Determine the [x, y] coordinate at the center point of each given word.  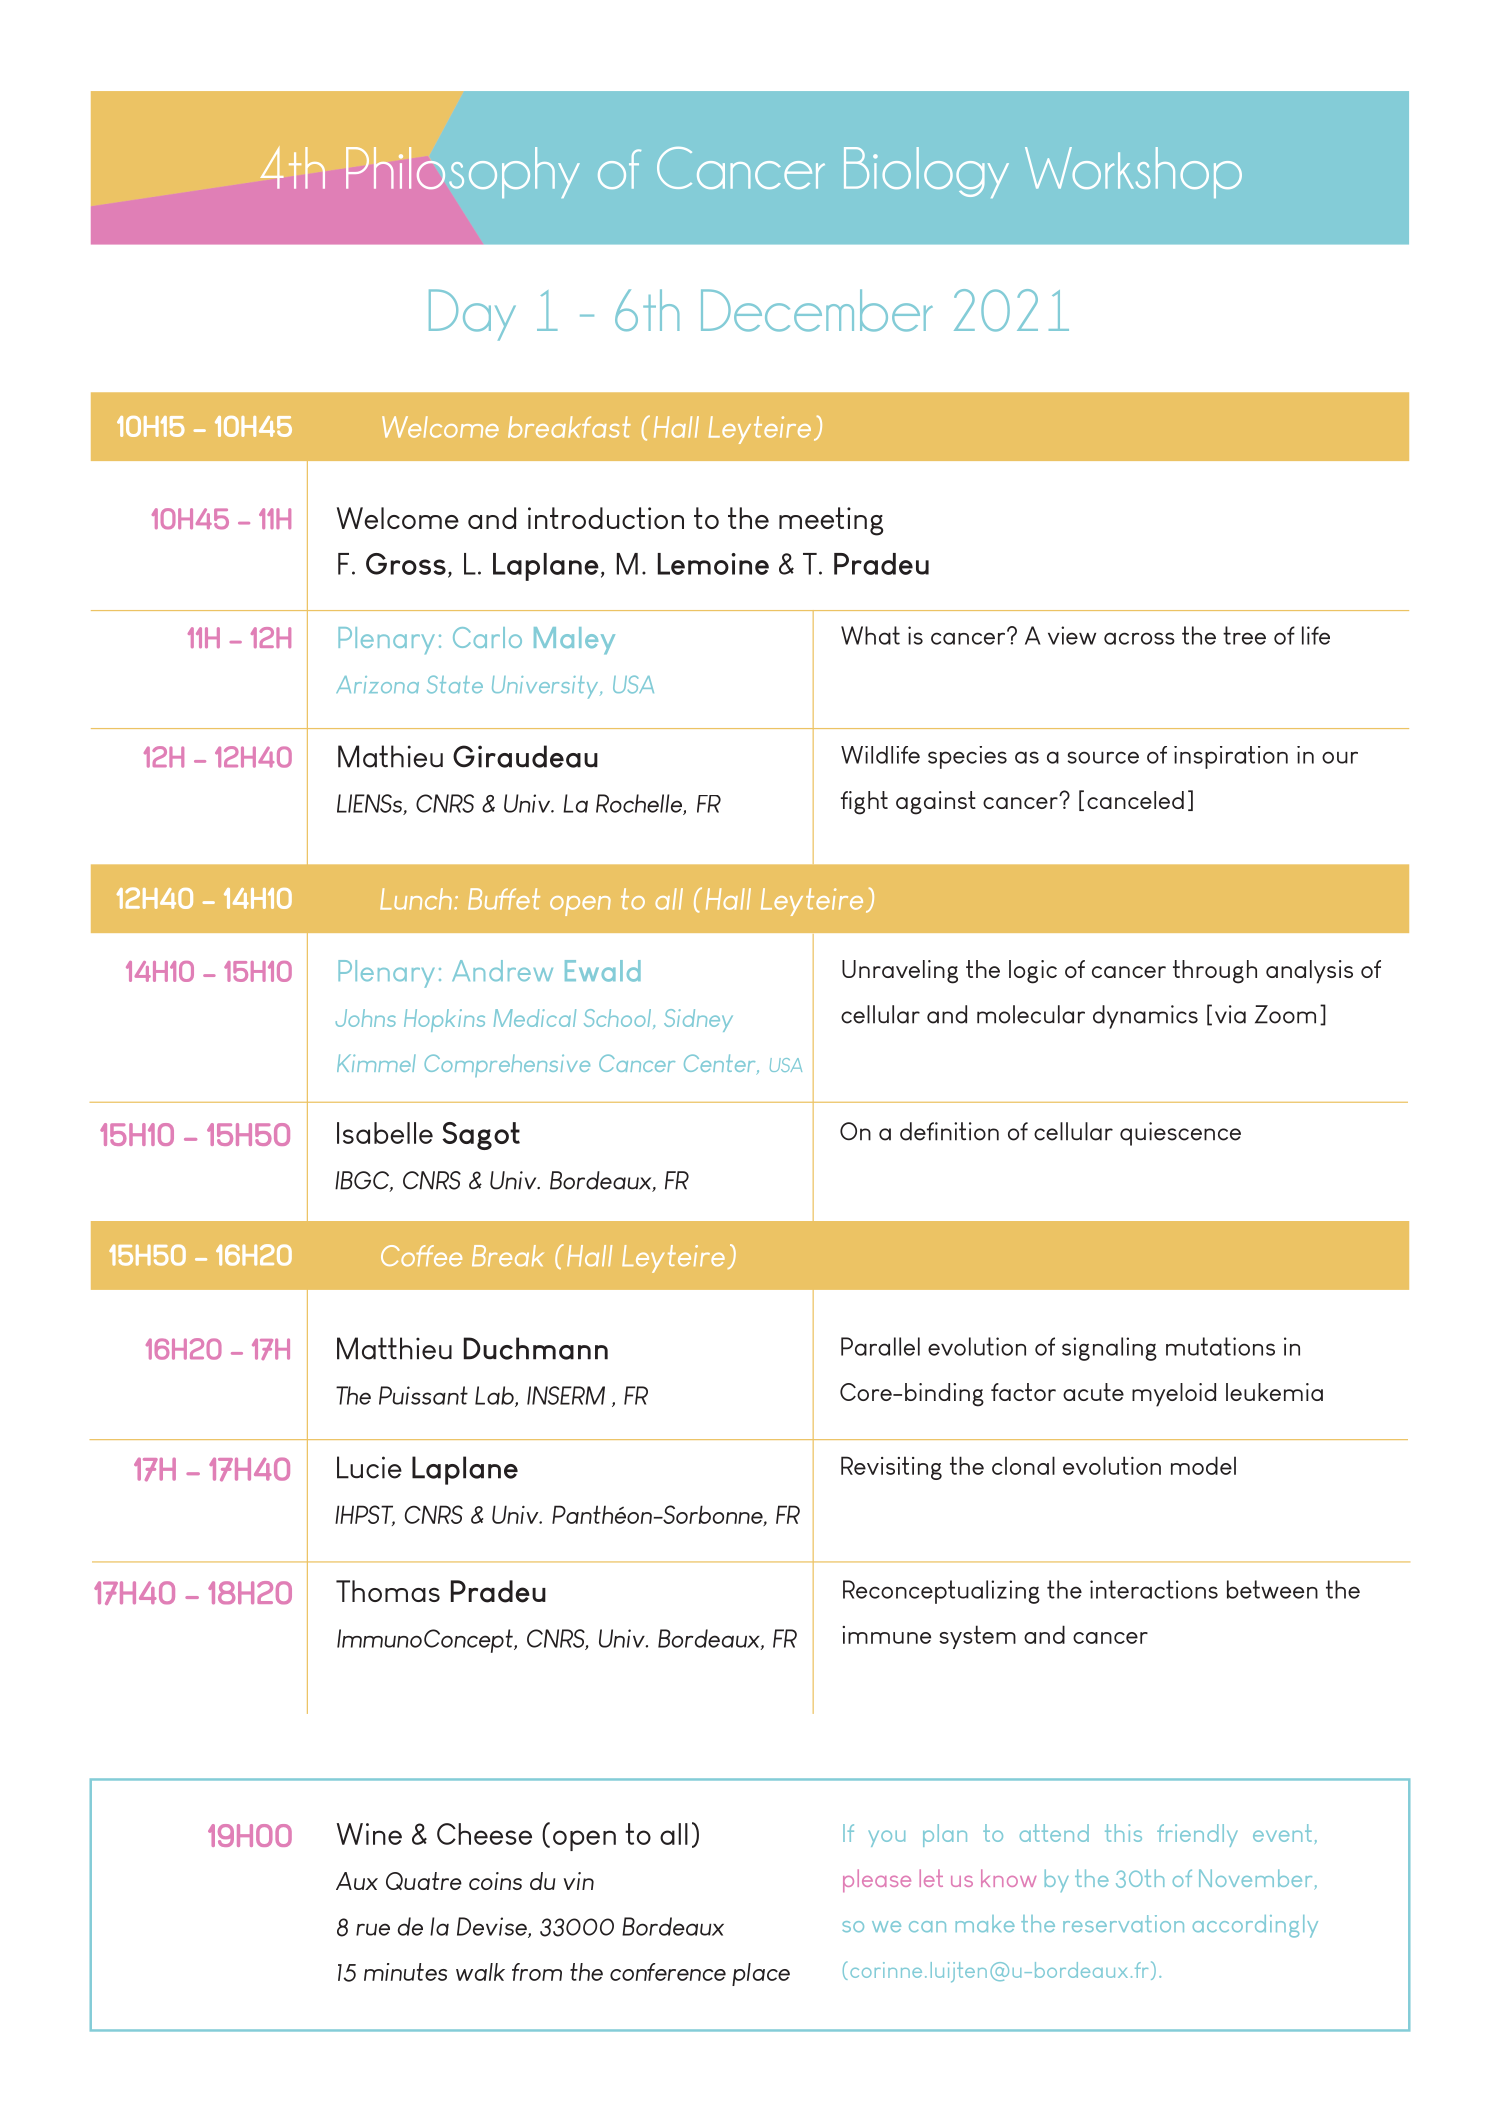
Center [721, 1064]
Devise [493, 1927]
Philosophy [463, 172]
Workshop [1133, 172]
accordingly [1255, 1926]
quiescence [1180, 1134]
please [877, 1880]
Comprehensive [507, 1065]
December [817, 310]
